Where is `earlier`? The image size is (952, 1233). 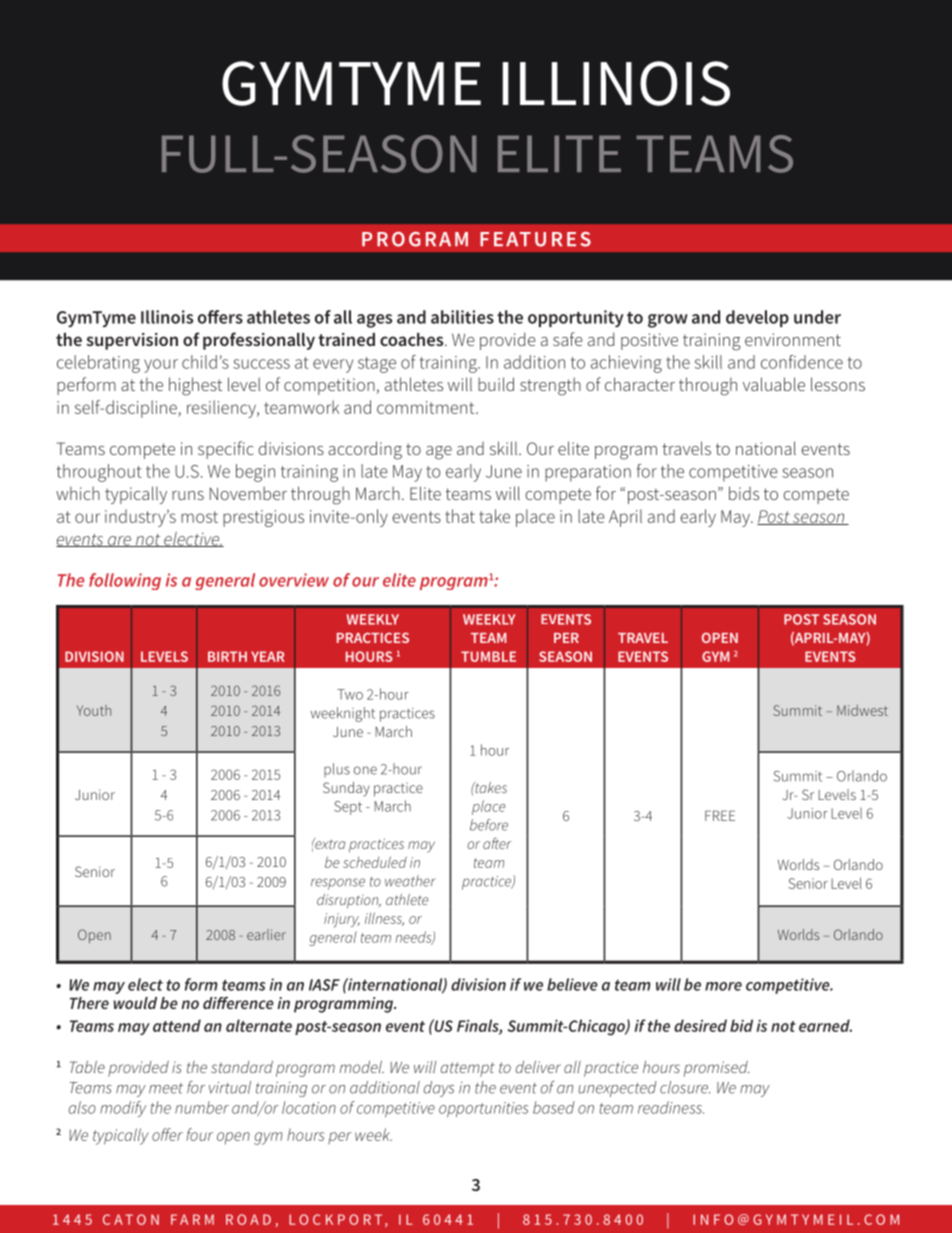
earlier is located at coordinates (266, 934).
